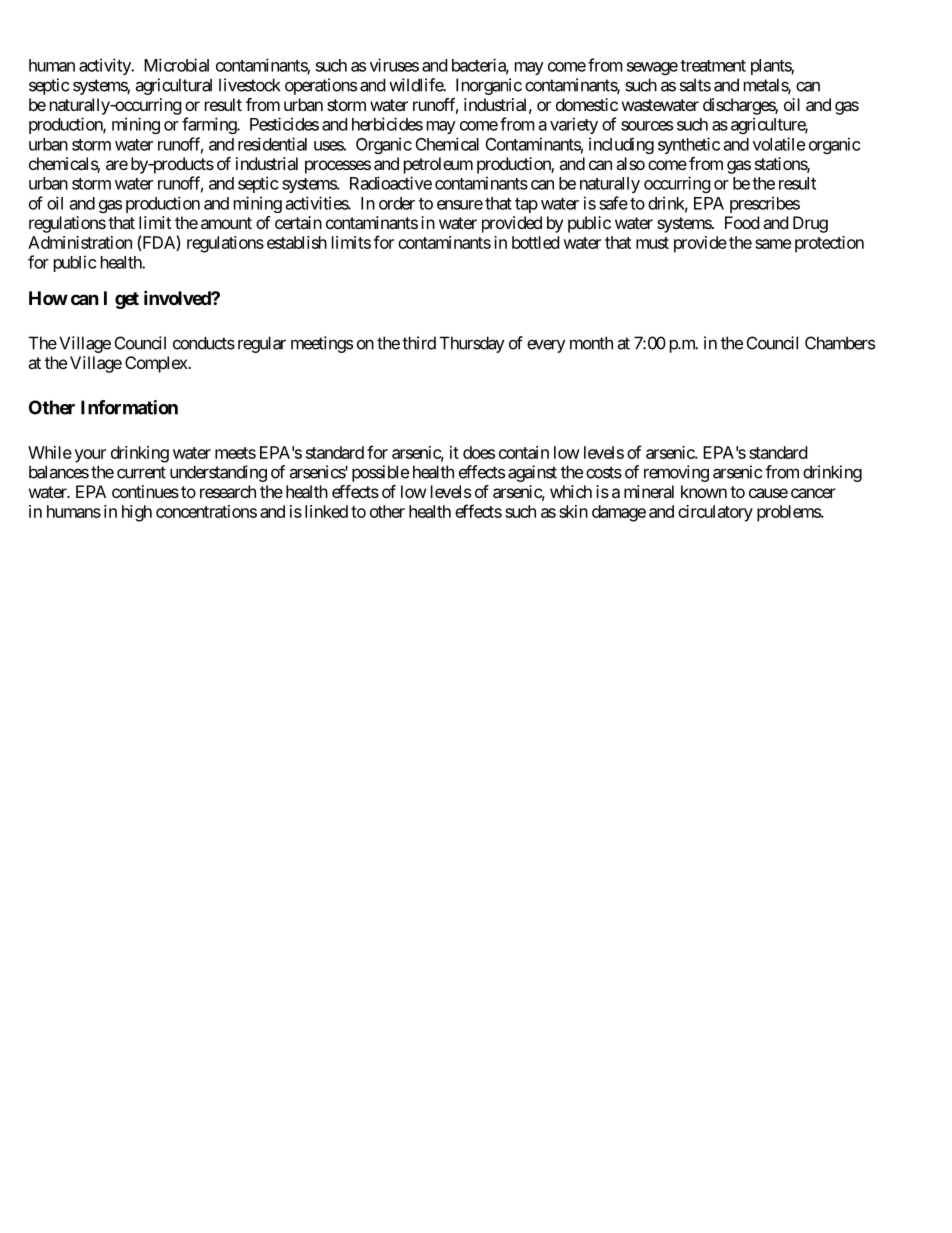 The image size is (952, 1233). What do you see at coordinates (773, 244) in the screenshot?
I see `same` at bounding box center [773, 244].
